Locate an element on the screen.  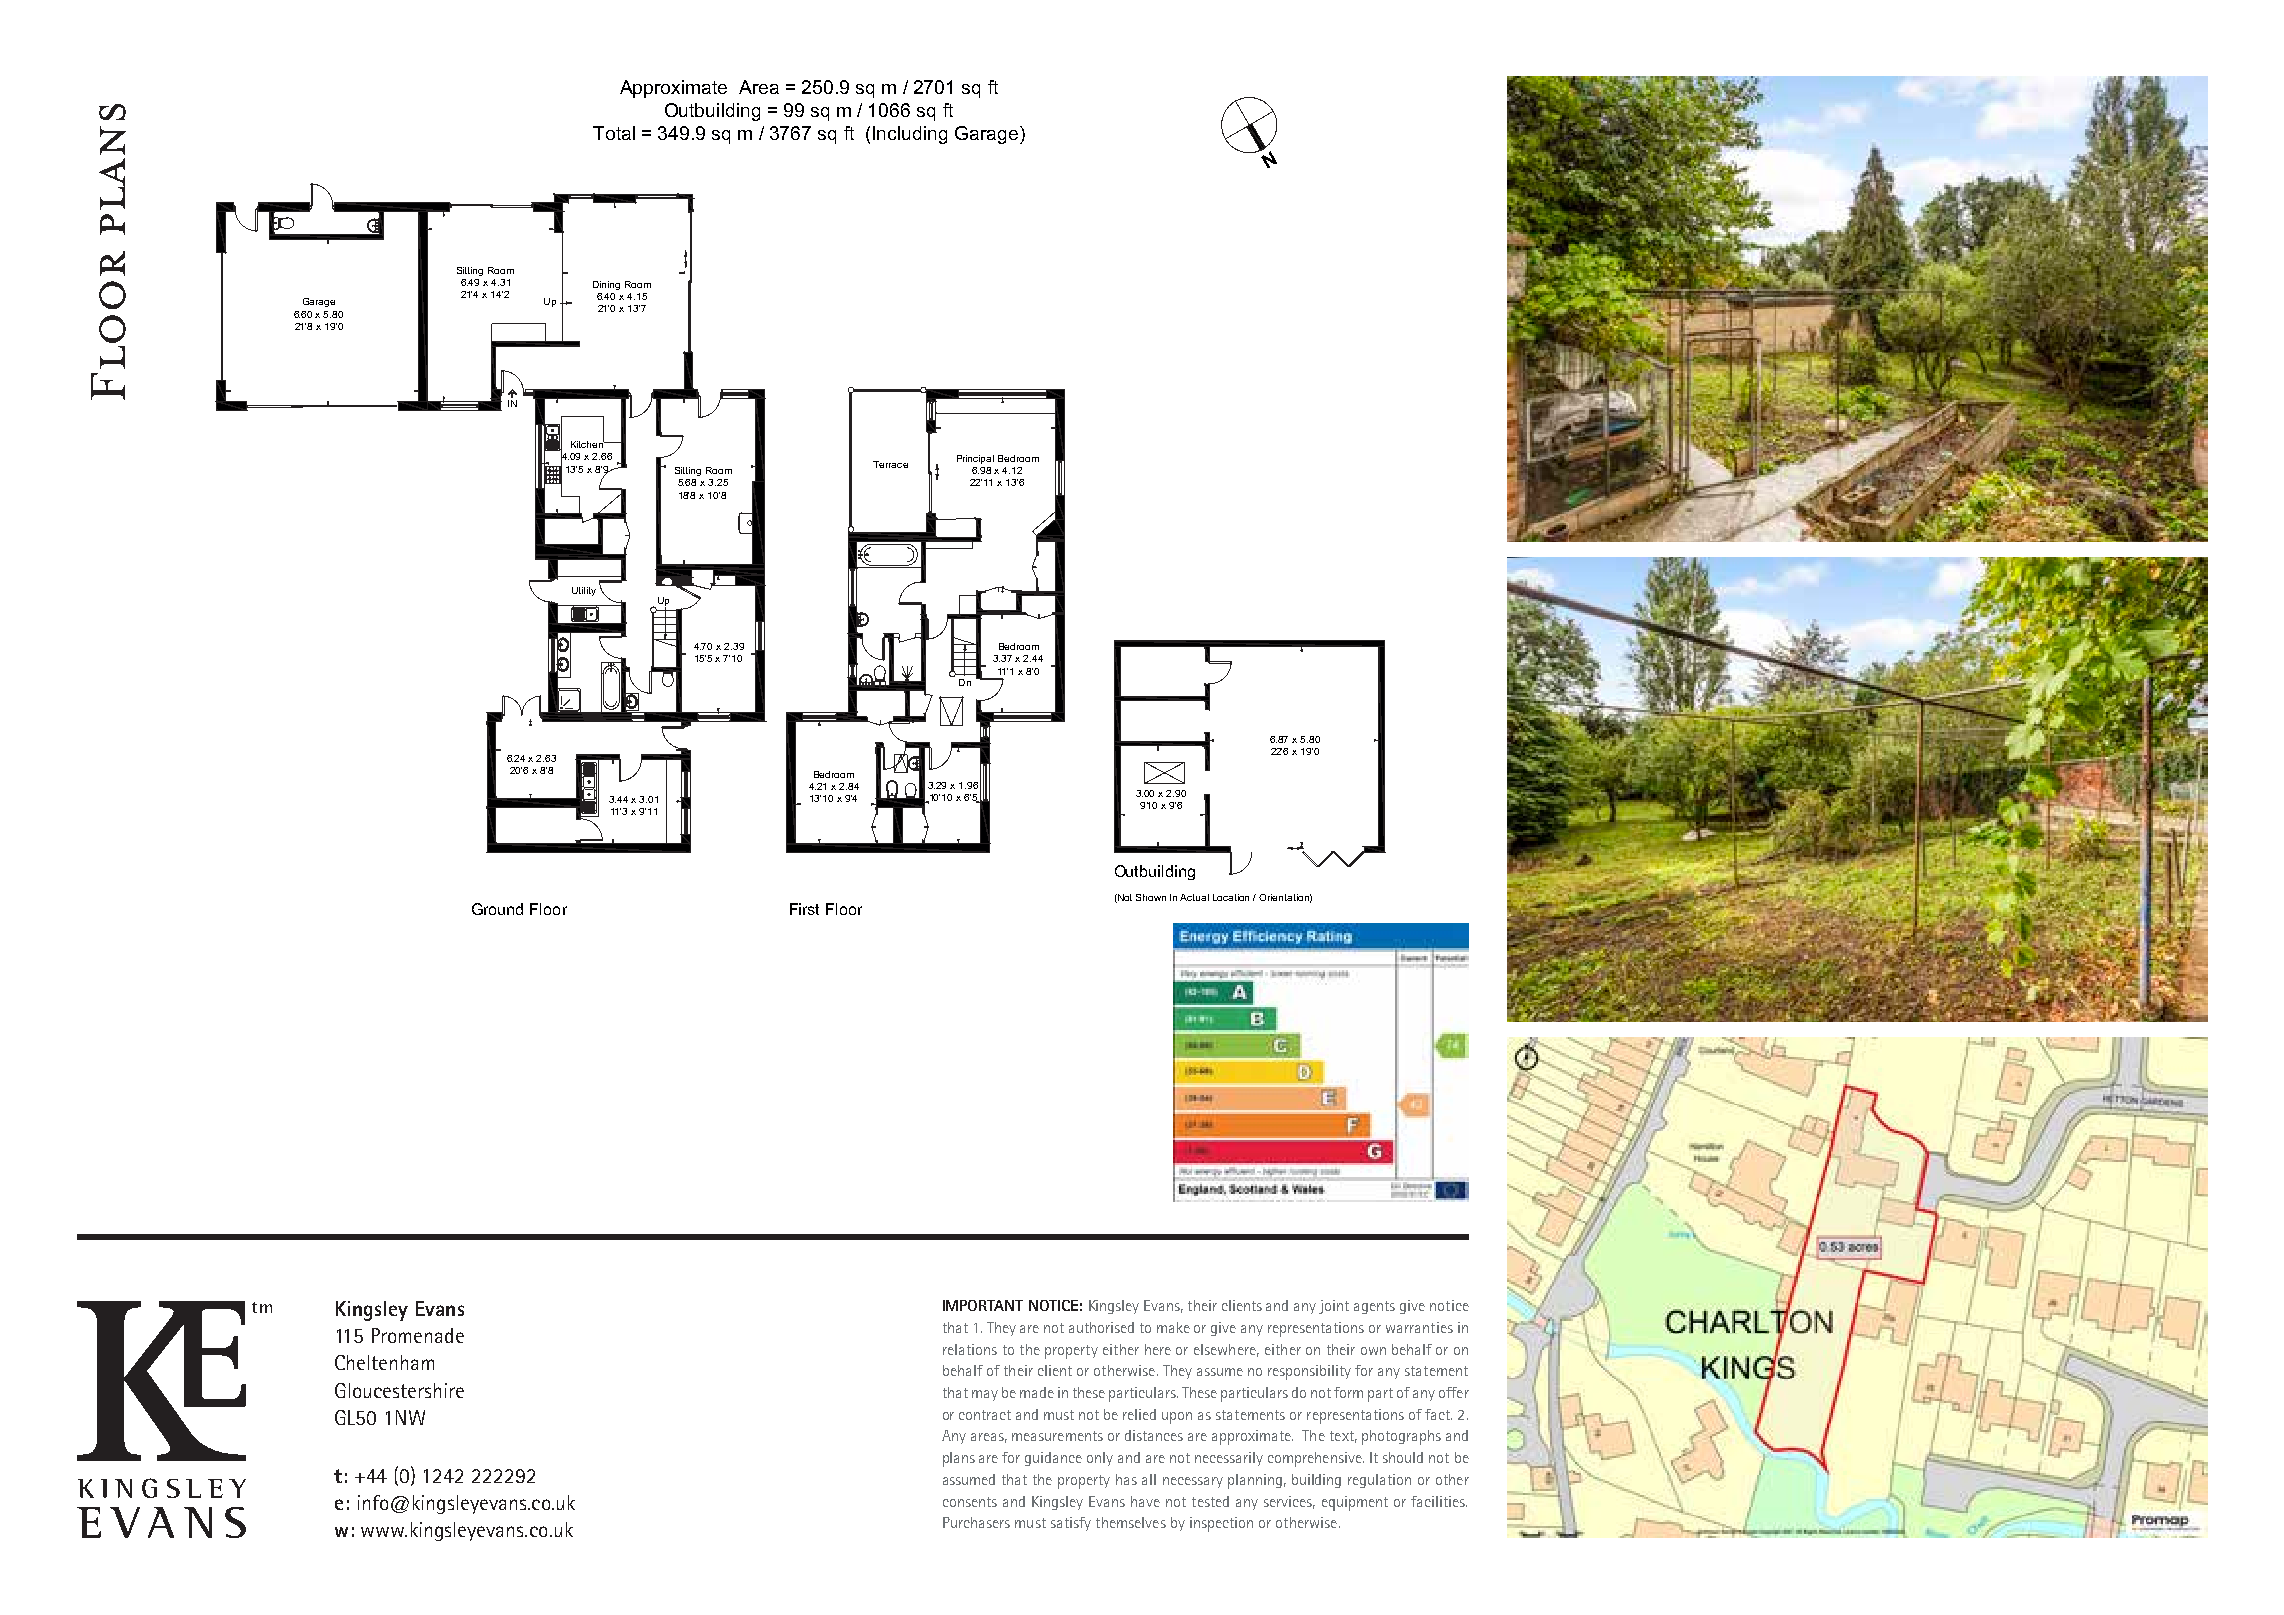
Utility is located at coordinates (584, 591).
